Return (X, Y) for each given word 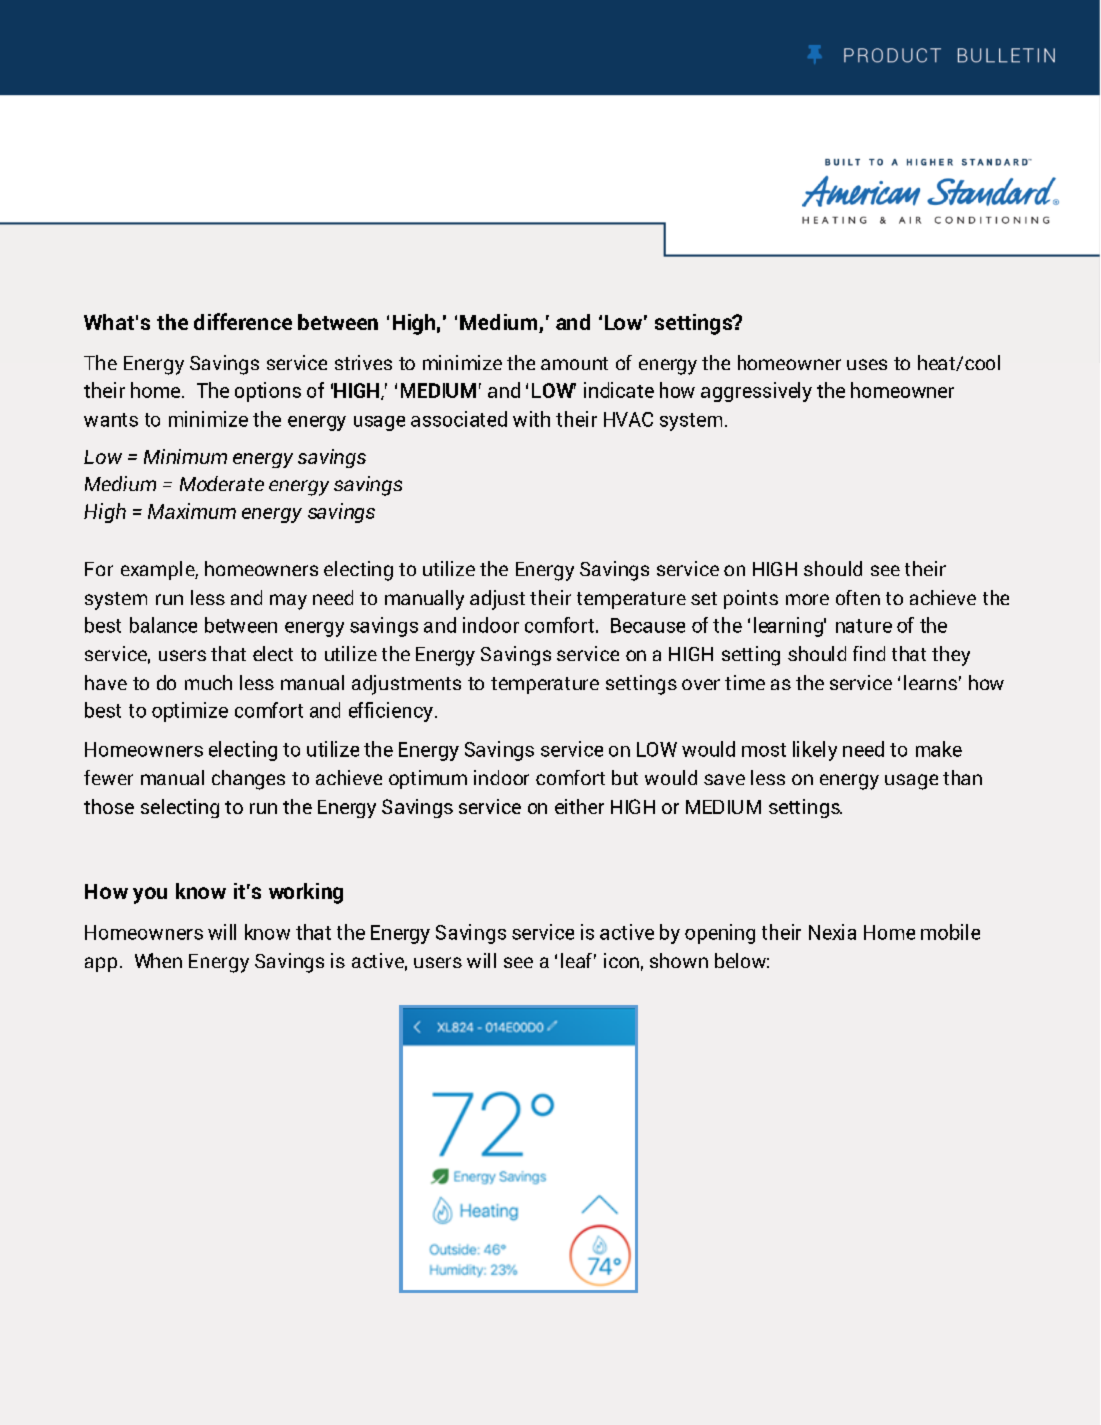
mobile (950, 932)
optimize (190, 712)
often (858, 597)
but (625, 777)
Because (648, 625)
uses (867, 364)
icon (621, 960)
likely (815, 751)
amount (574, 363)
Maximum (192, 511)
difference (243, 321)
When (158, 960)
